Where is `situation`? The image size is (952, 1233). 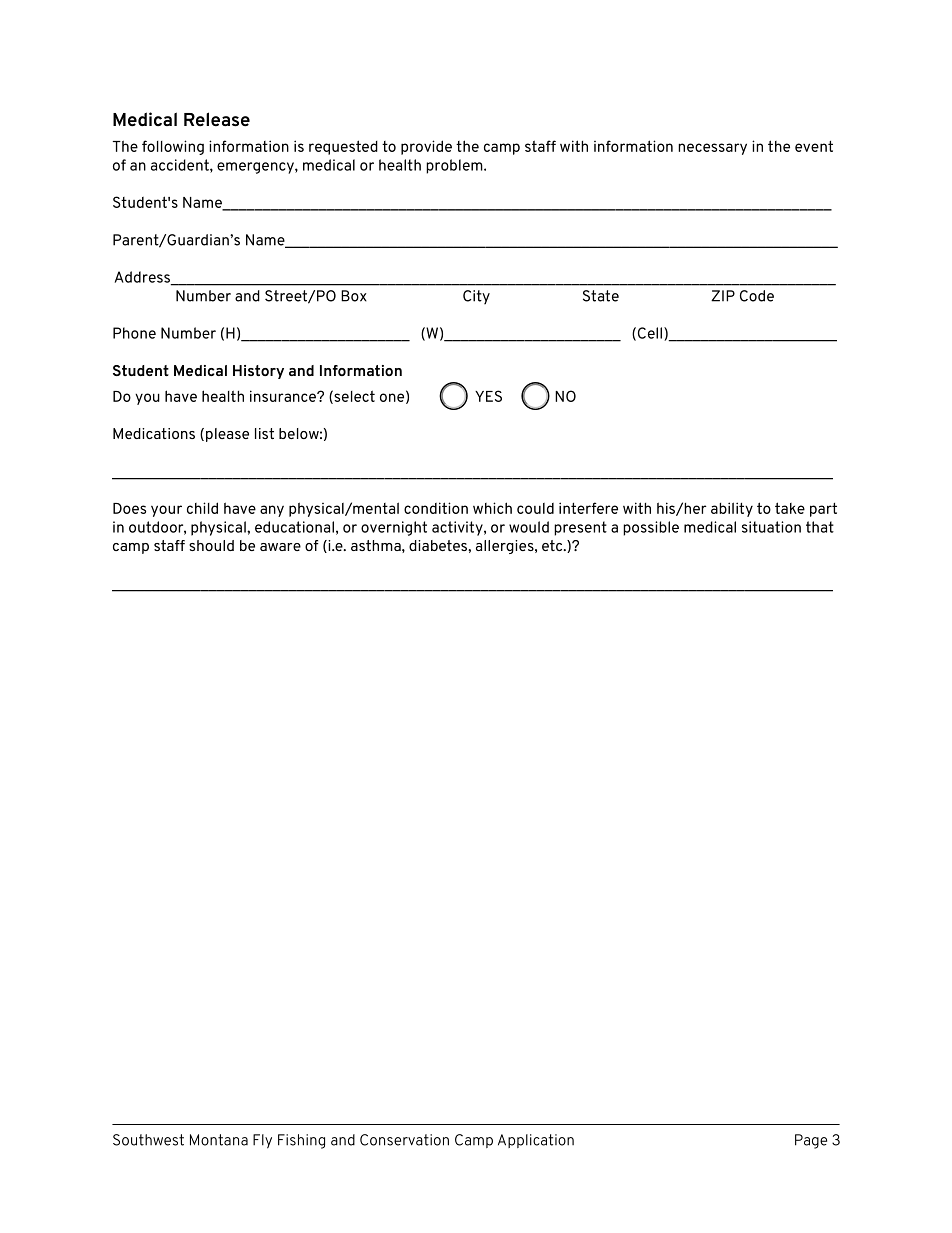
situation is located at coordinates (771, 527).
